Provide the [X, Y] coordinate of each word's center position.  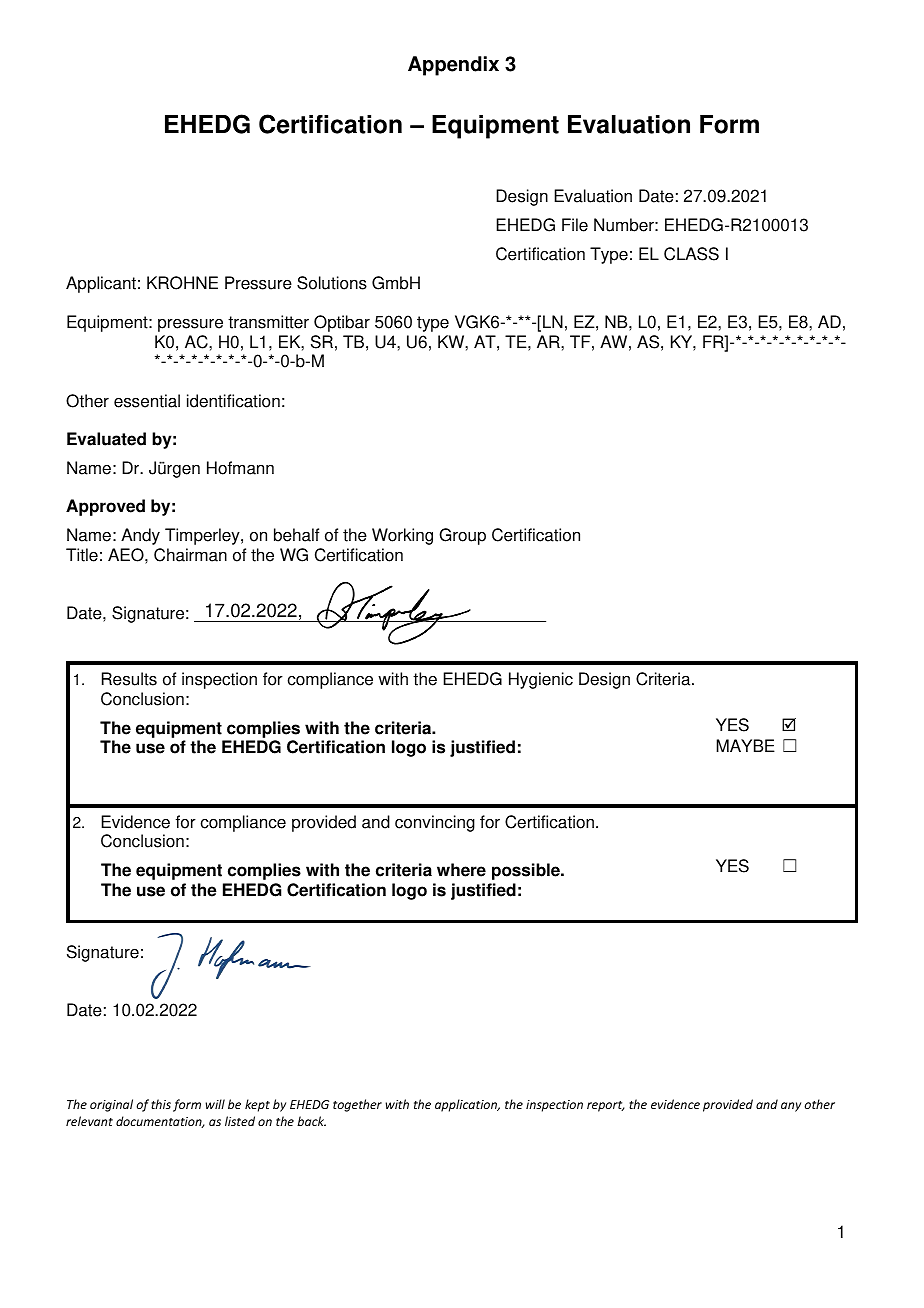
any [791, 1107]
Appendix [453, 66]
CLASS [691, 254]
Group [462, 536]
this [161, 1104]
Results [129, 679]
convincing [435, 823]
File [575, 225]
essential [147, 401]
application [467, 1105]
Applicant [101, 284]
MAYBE [745, 745]
